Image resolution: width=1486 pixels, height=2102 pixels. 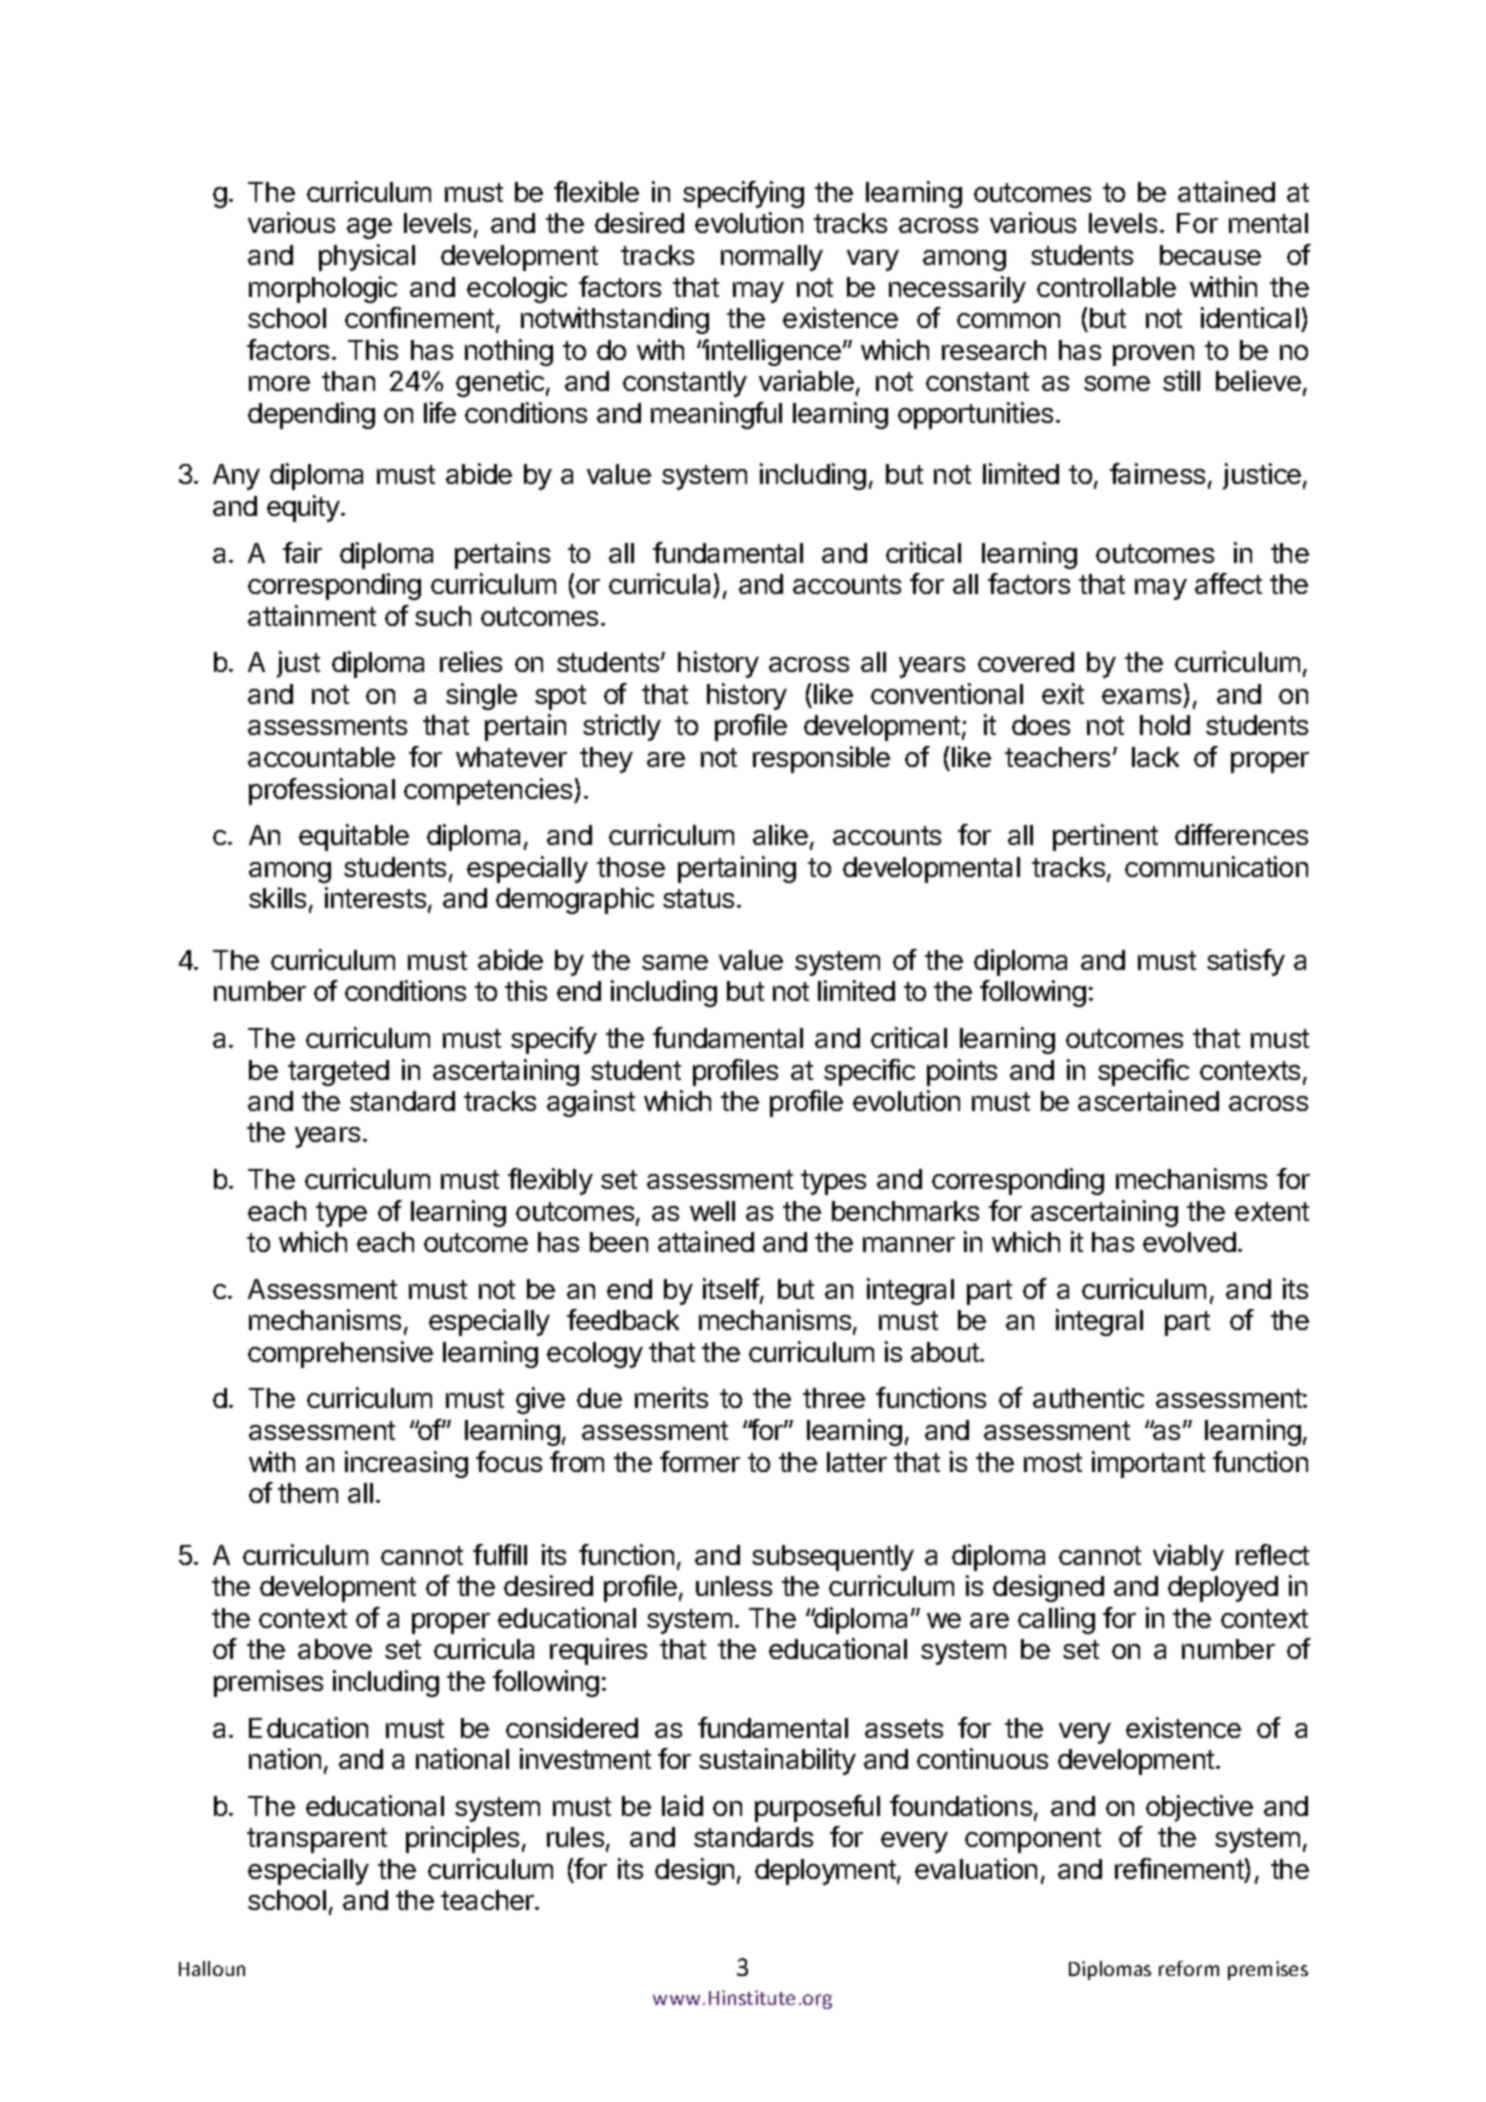 What do you see at coordinates (1148, 1100) in the image?
I see `ascertained` at bounding box center [1148, 1100].
